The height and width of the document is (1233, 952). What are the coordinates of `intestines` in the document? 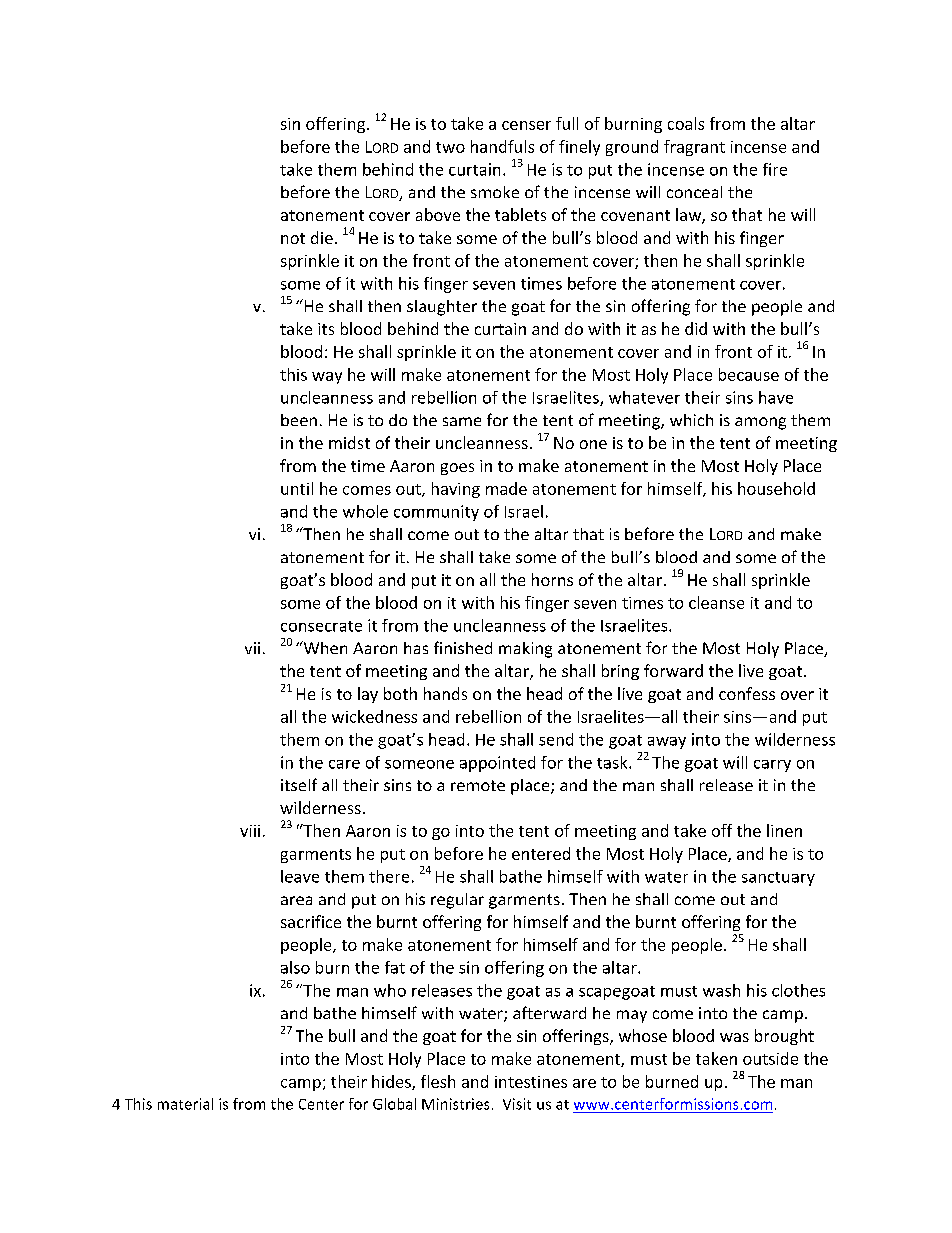 It's located at (531, 1082).
